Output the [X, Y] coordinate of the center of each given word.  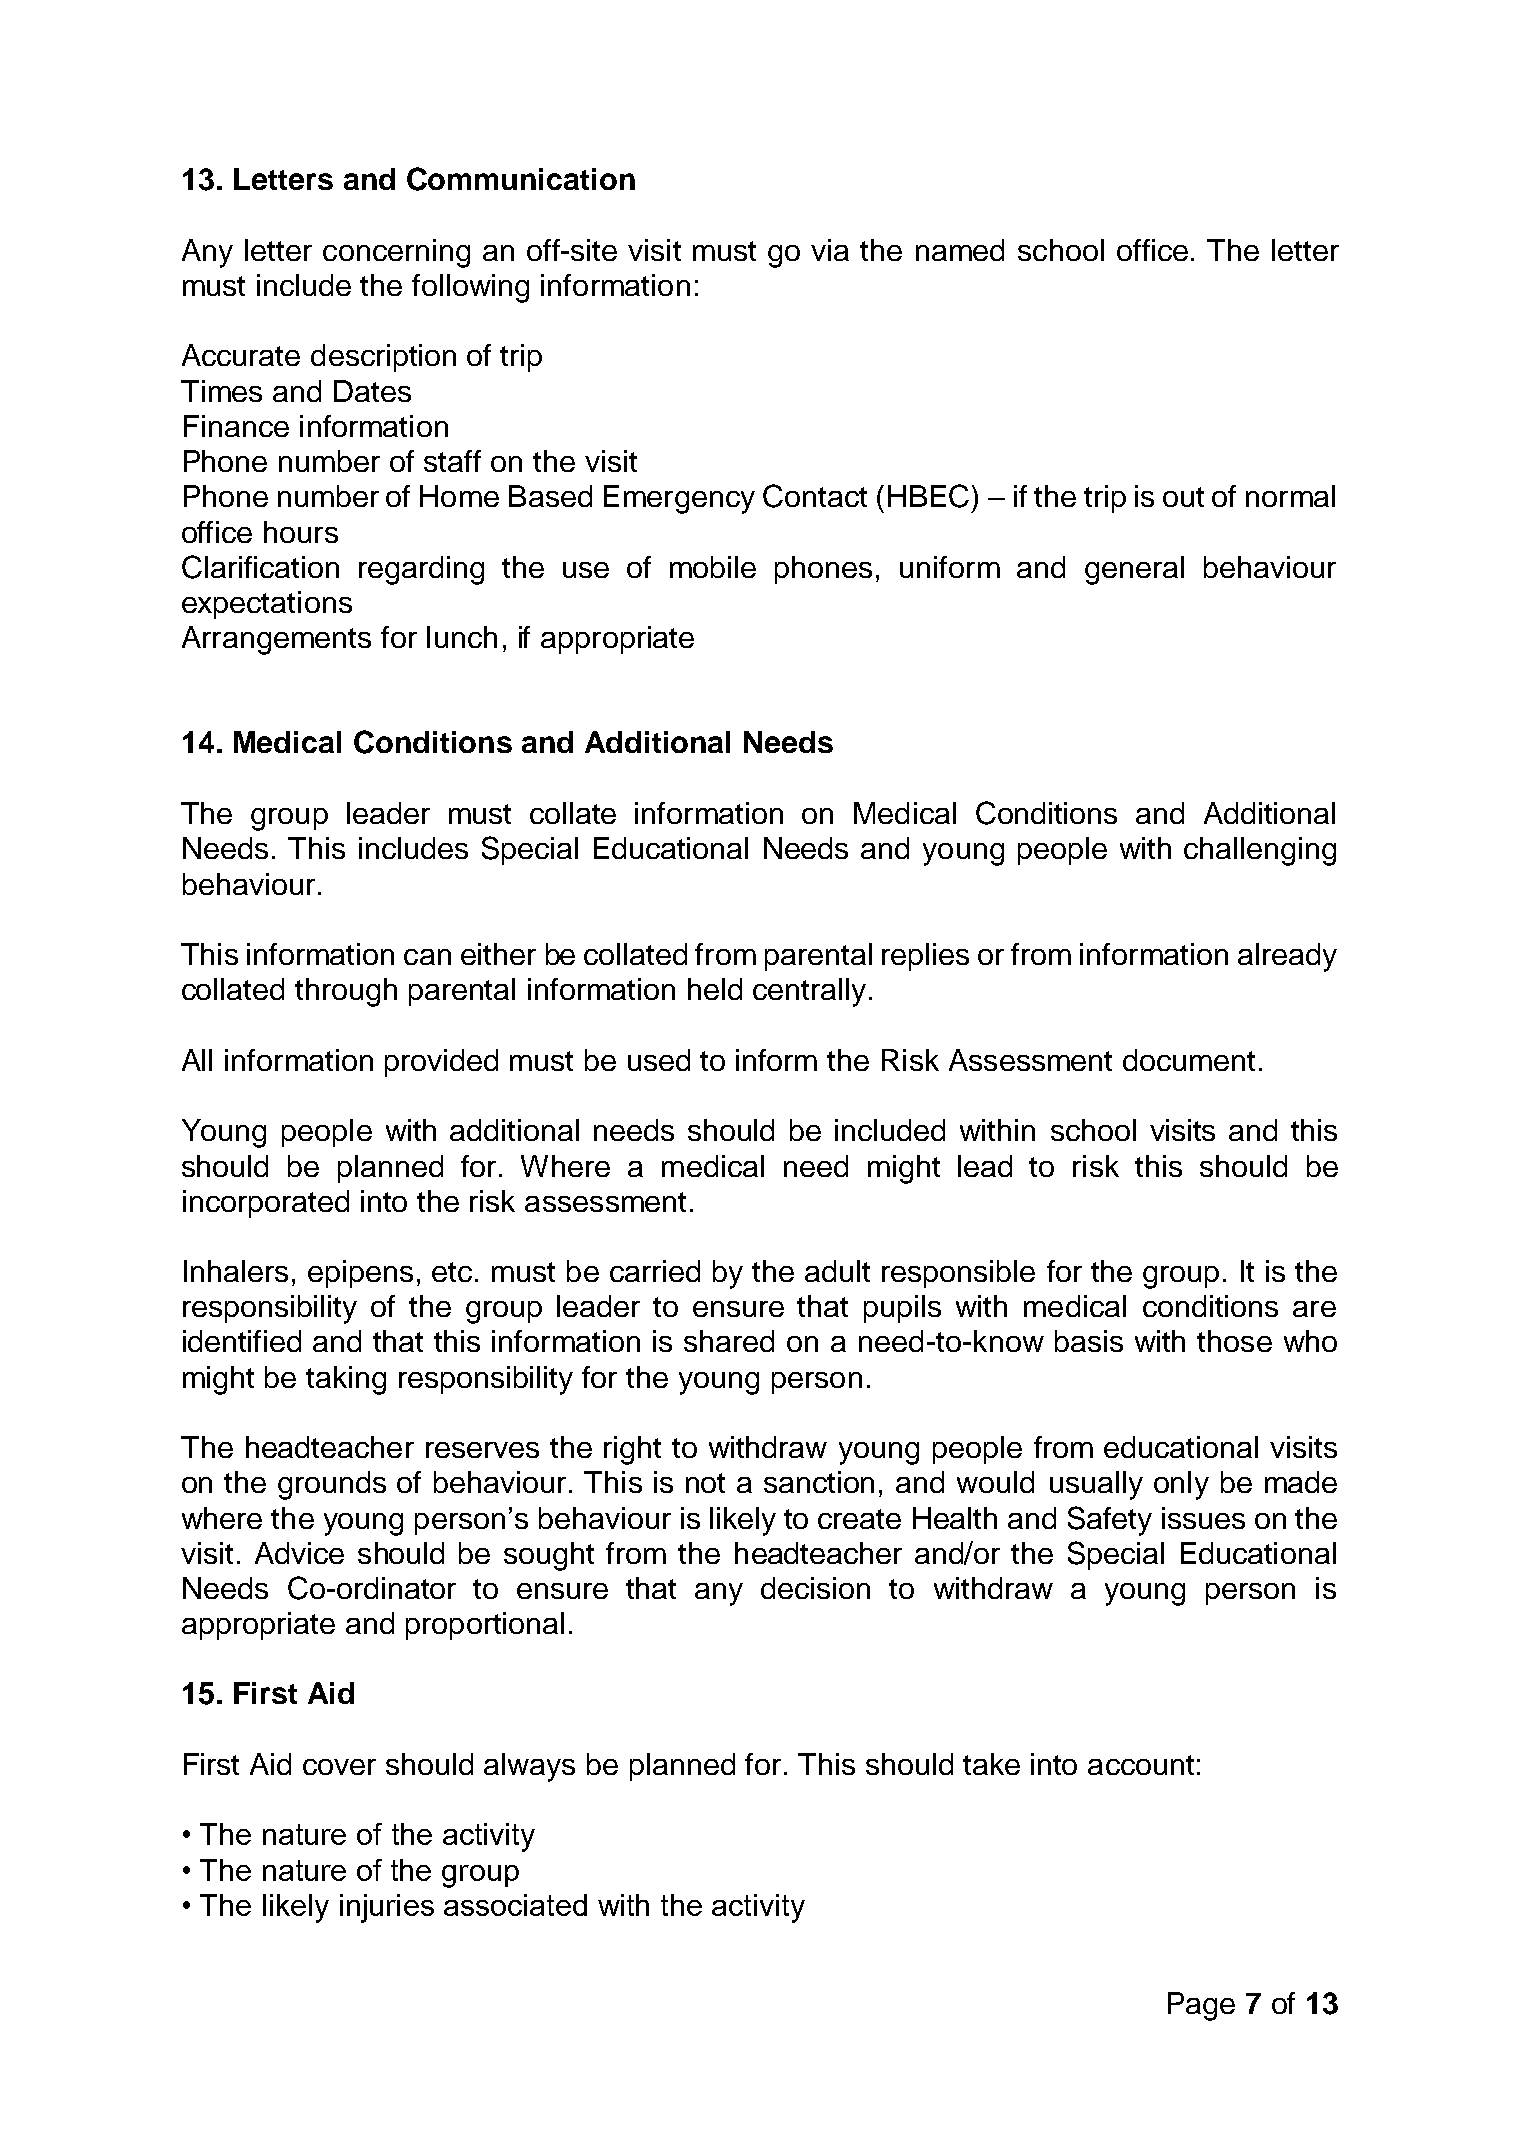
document [1189, 1060]
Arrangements [276, 640]
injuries [387, 1908]
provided [441, 1063]
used [659, 1060]
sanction [819, 1482]
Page [1201, 2006]
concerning [396, 253]
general [1134, 570]
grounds [332, 1485]
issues [1203, 1518]
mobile [713, 567]
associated [515, 1905]
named [960, 250]
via [830, 250]
